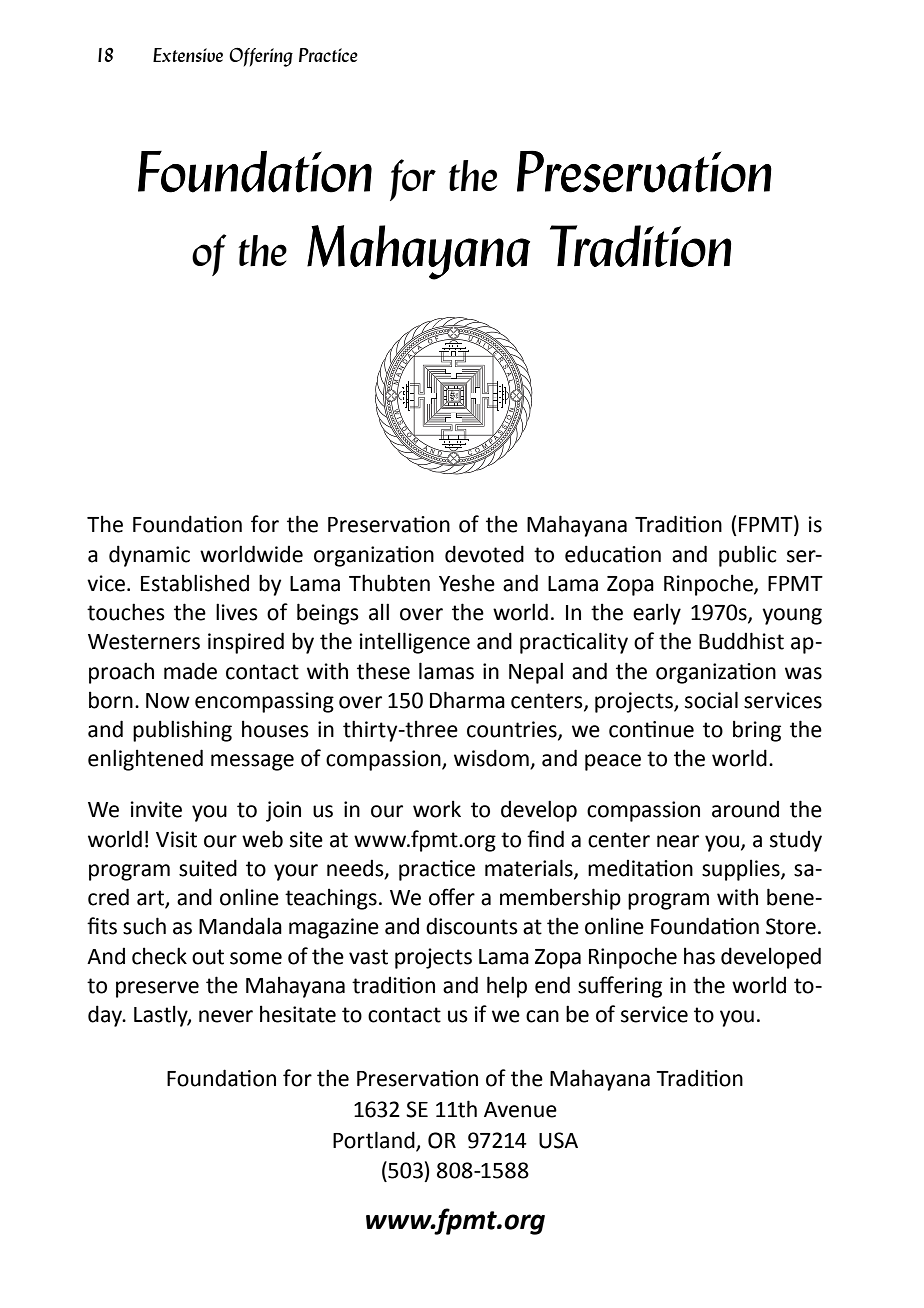 The image size is (924, 1308). I want to click on dynamic, so click(149, 556).
